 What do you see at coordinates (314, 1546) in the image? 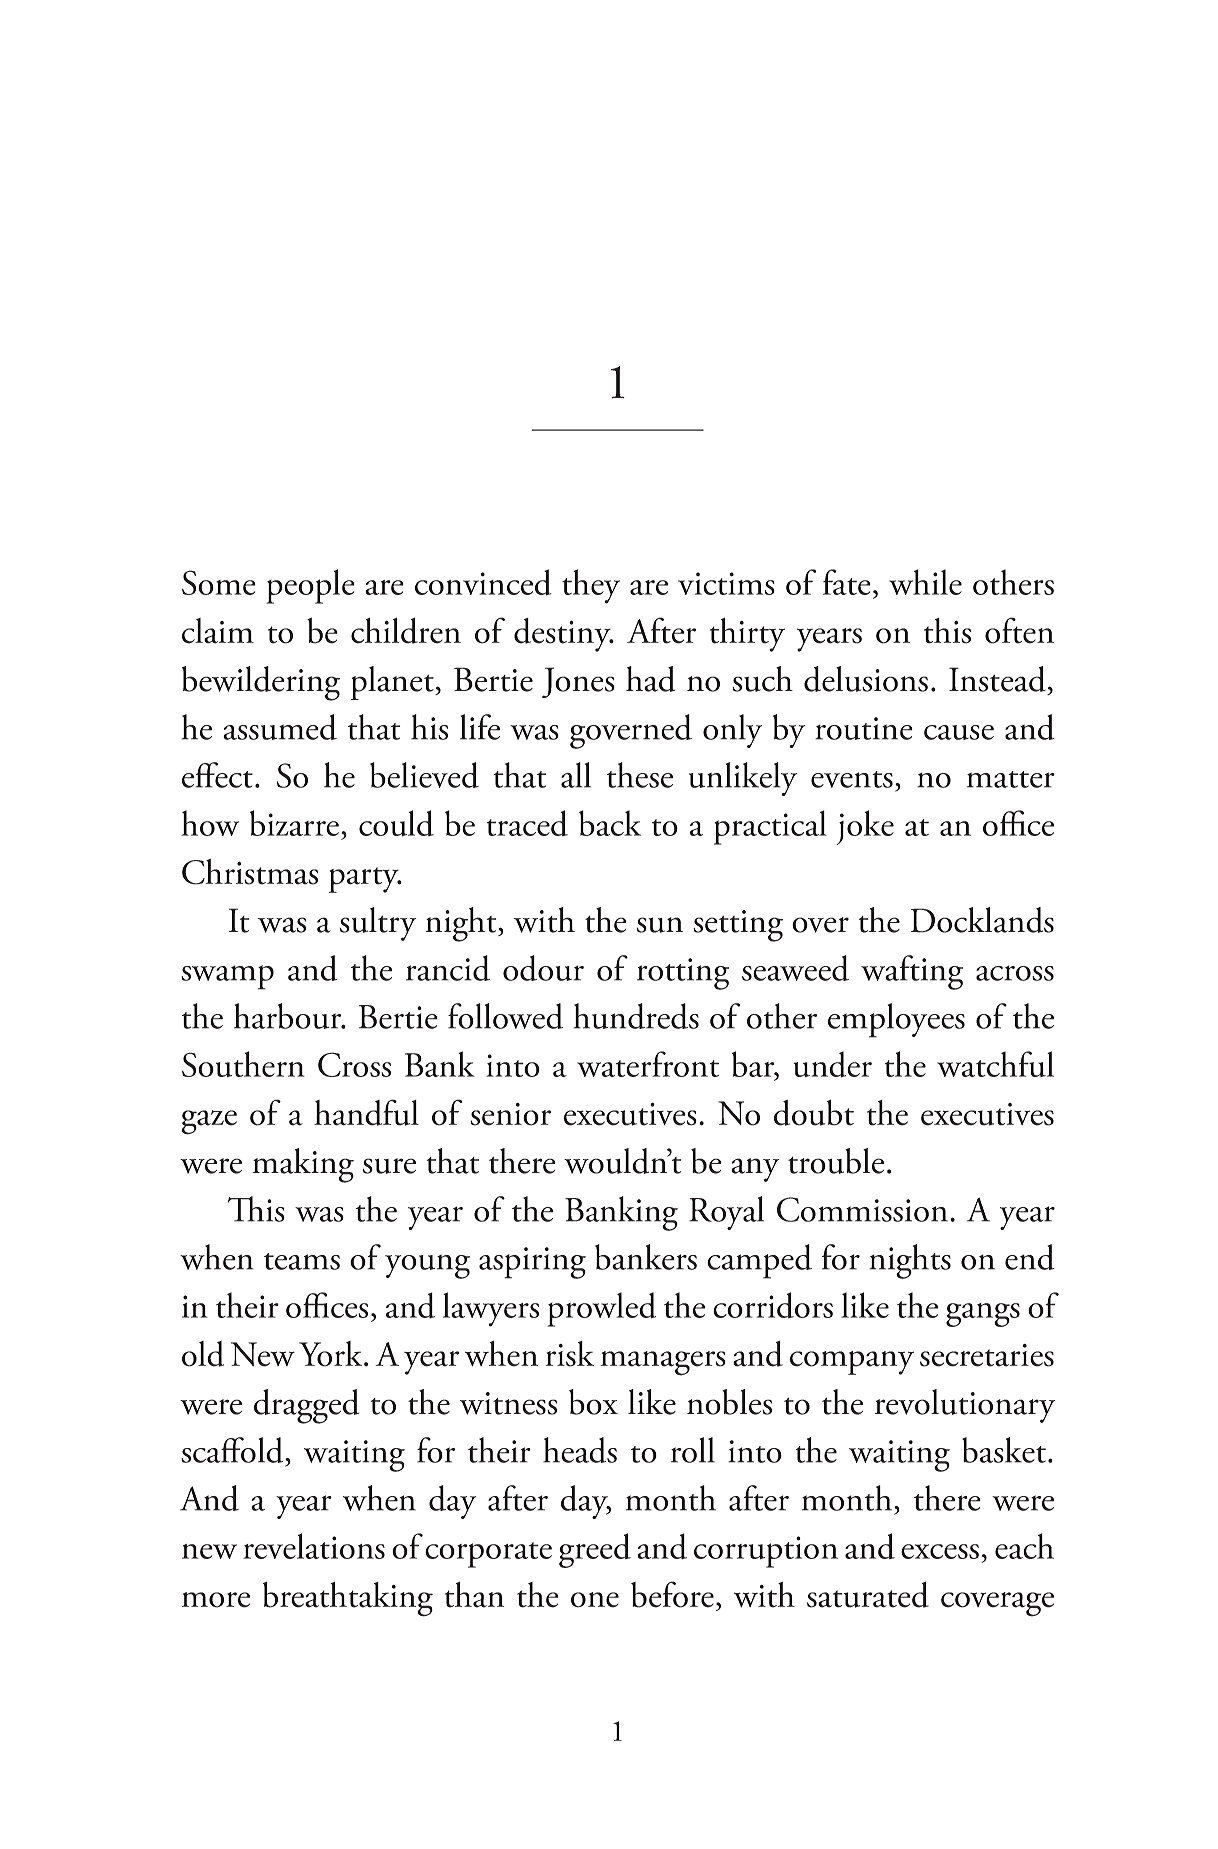
I see `revelations` at bounding box center [314, 1546].
